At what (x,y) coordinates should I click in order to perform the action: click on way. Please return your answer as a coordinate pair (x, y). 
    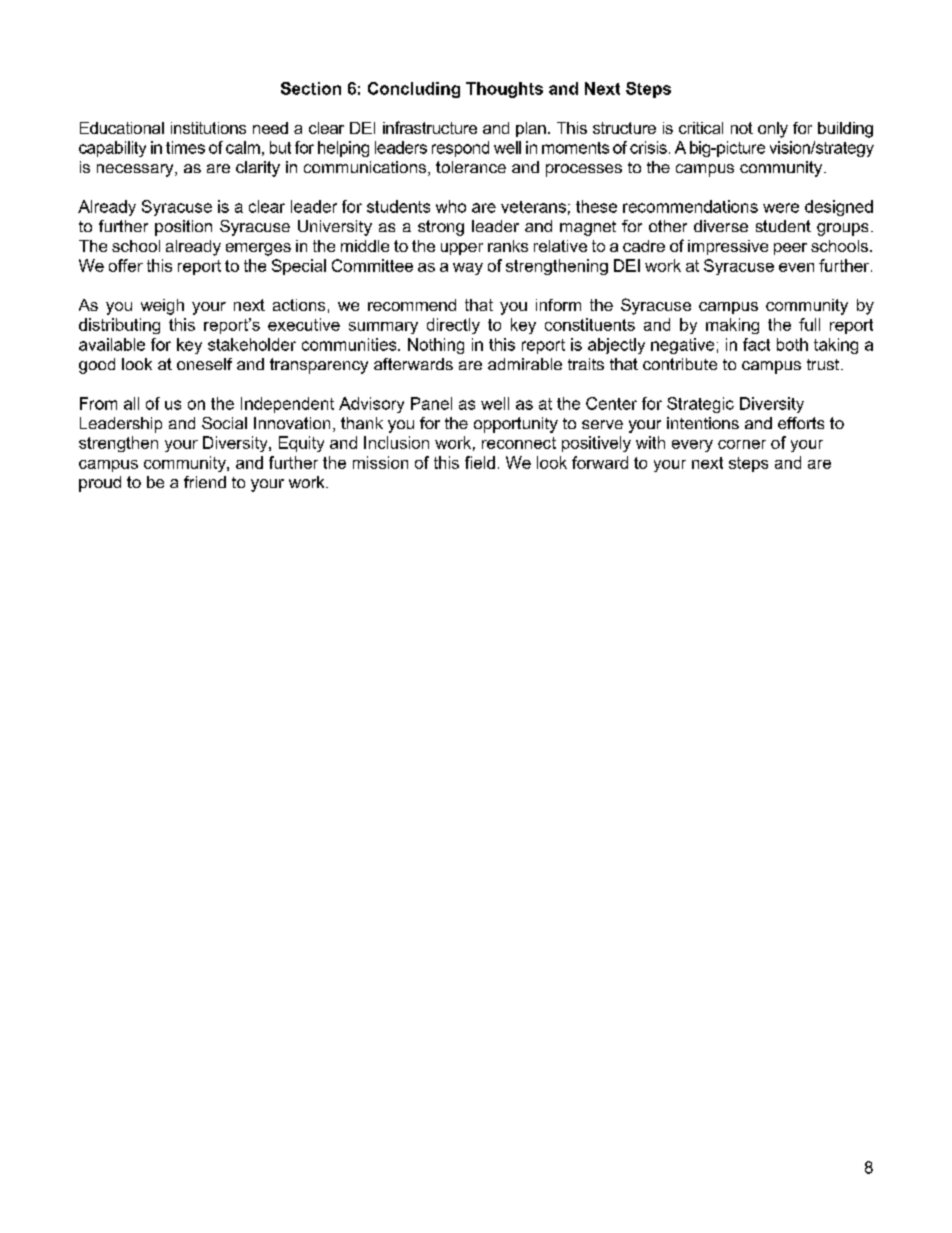
    Looking at the image, I should click on (468, 269).
